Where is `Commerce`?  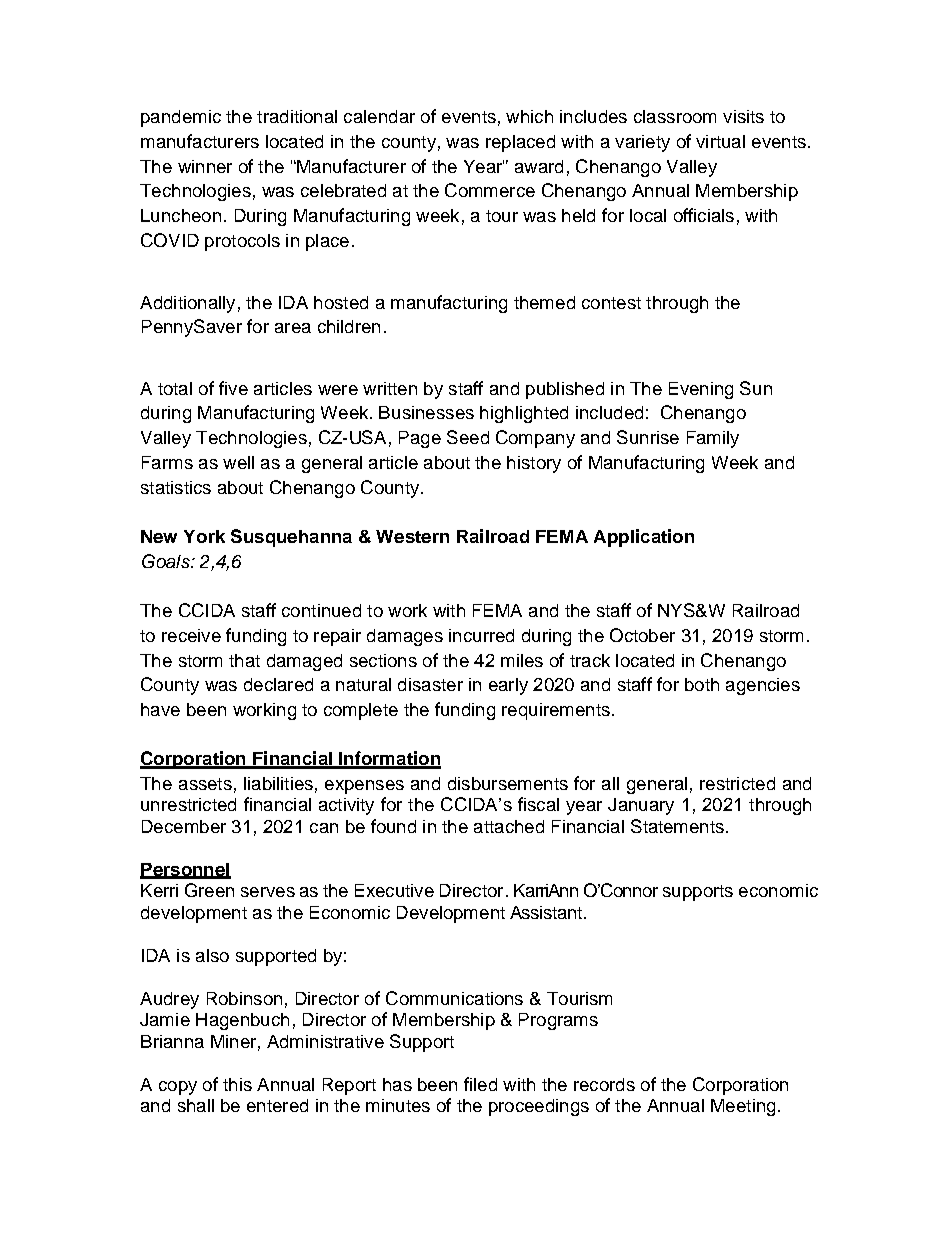
Commerce is located at coordinates (490, 190).
